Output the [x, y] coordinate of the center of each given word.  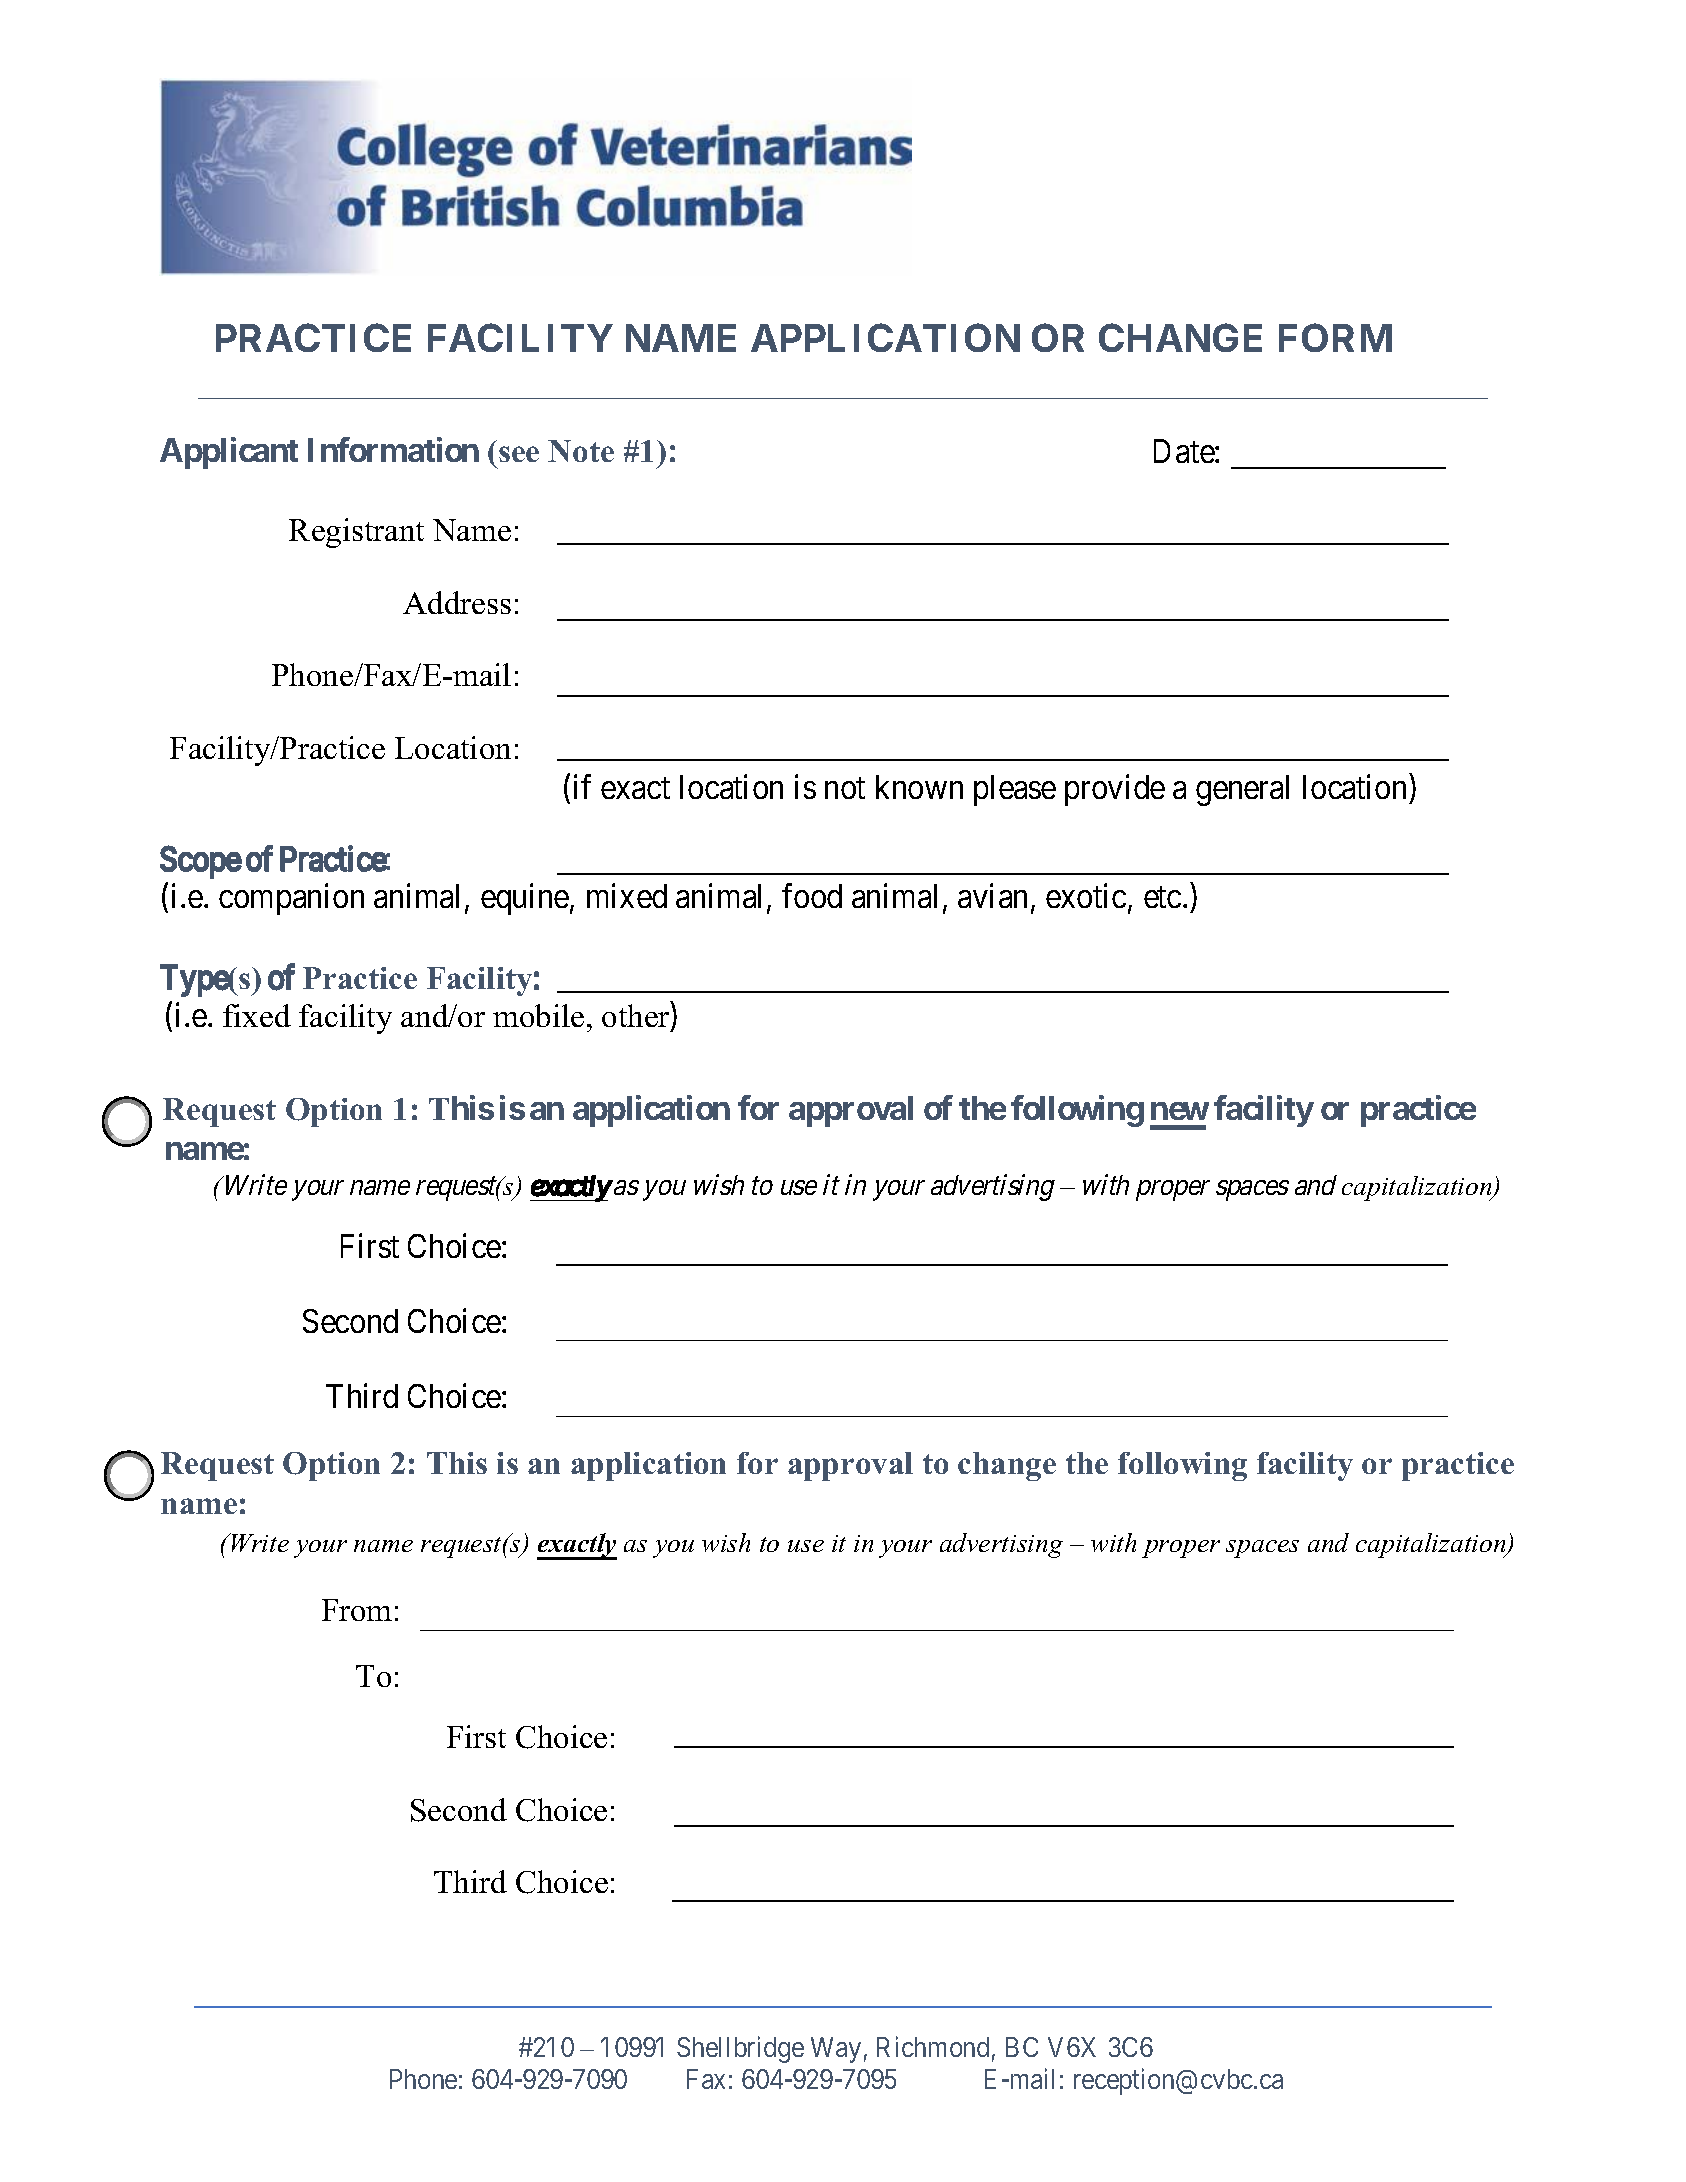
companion [291, 899]
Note [581, 451]
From [357, 1610]
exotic [1086, 896]
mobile [538, 1015]
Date [1185, 451]
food [812, 896]
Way [836, 2050]
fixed [257, 1015]
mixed [627, 896]
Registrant [356, 533]
